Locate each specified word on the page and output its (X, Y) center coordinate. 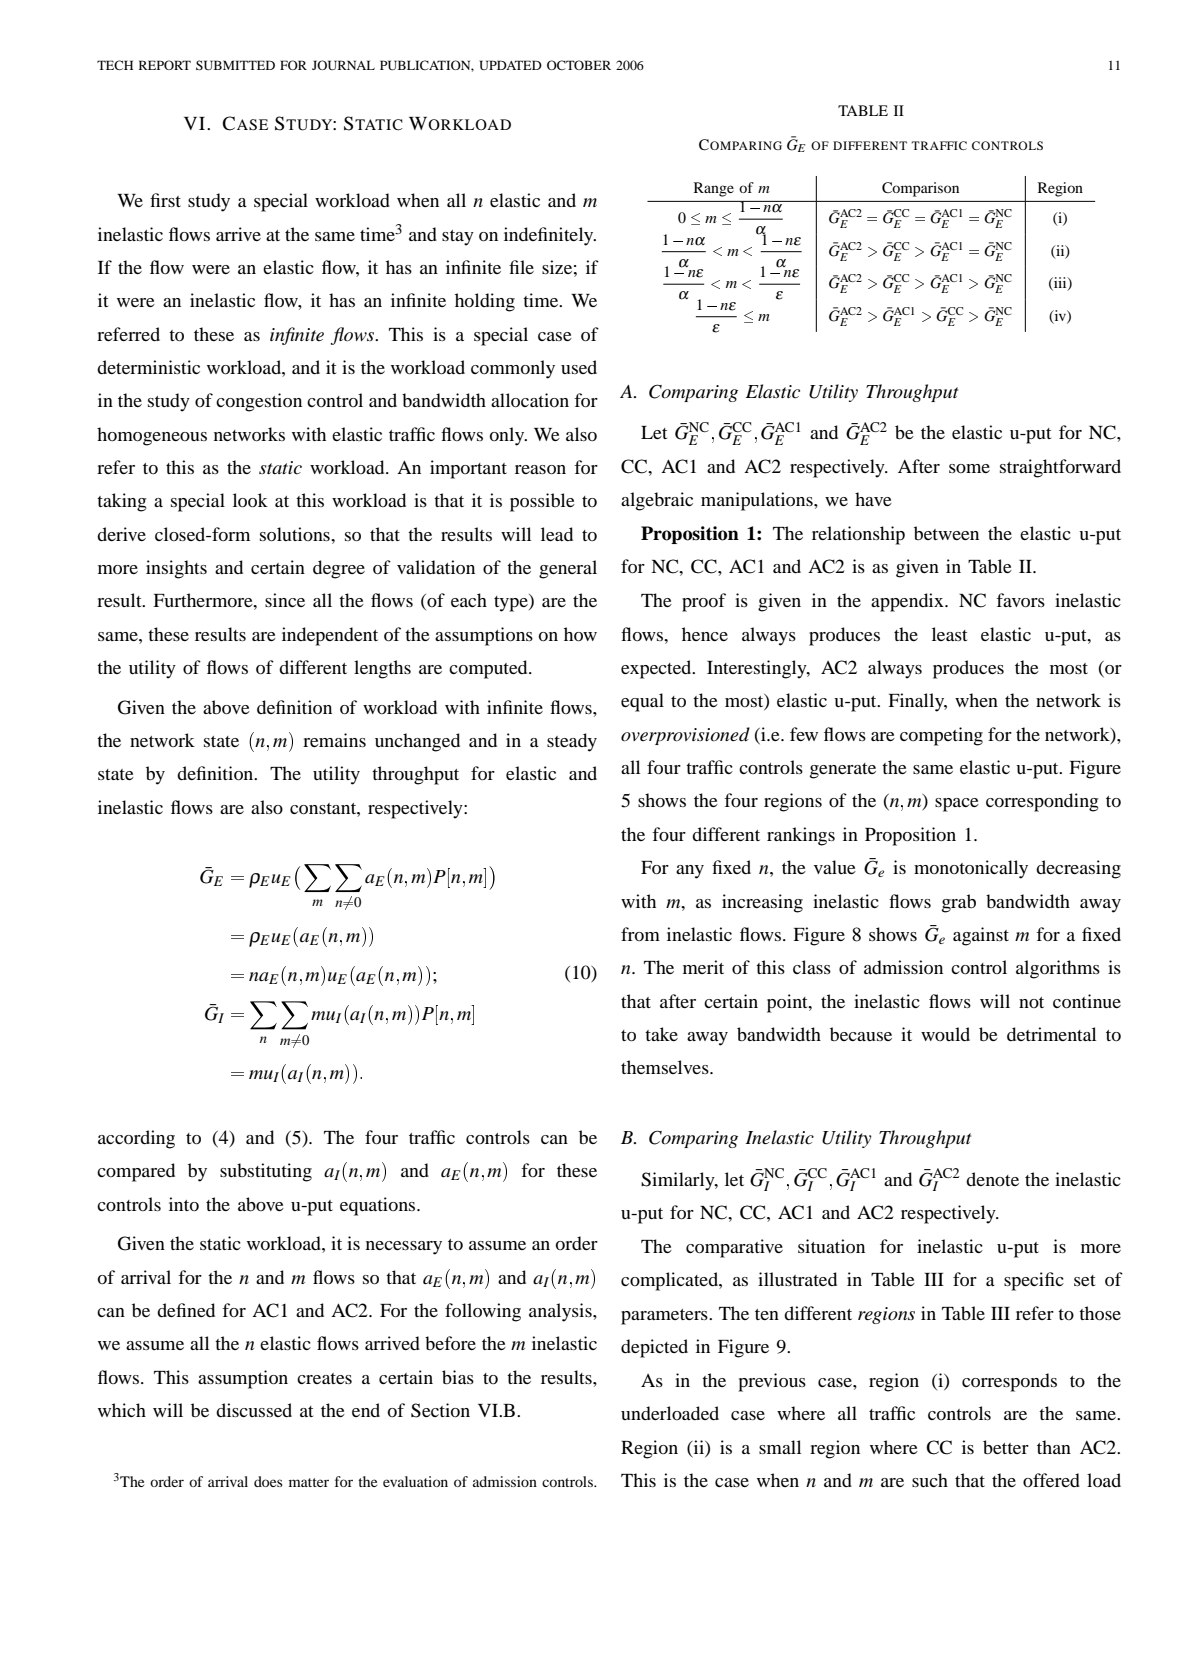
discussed (254, 1410)
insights (176, 569)
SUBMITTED (235, 65)
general (568, 569)
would (945, 1034)
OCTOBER (579, 65)
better (1006, 1447)
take (661, 1034)
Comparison (920, 189)
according (136, 1139)
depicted (654, 1348)
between (946, 533)
